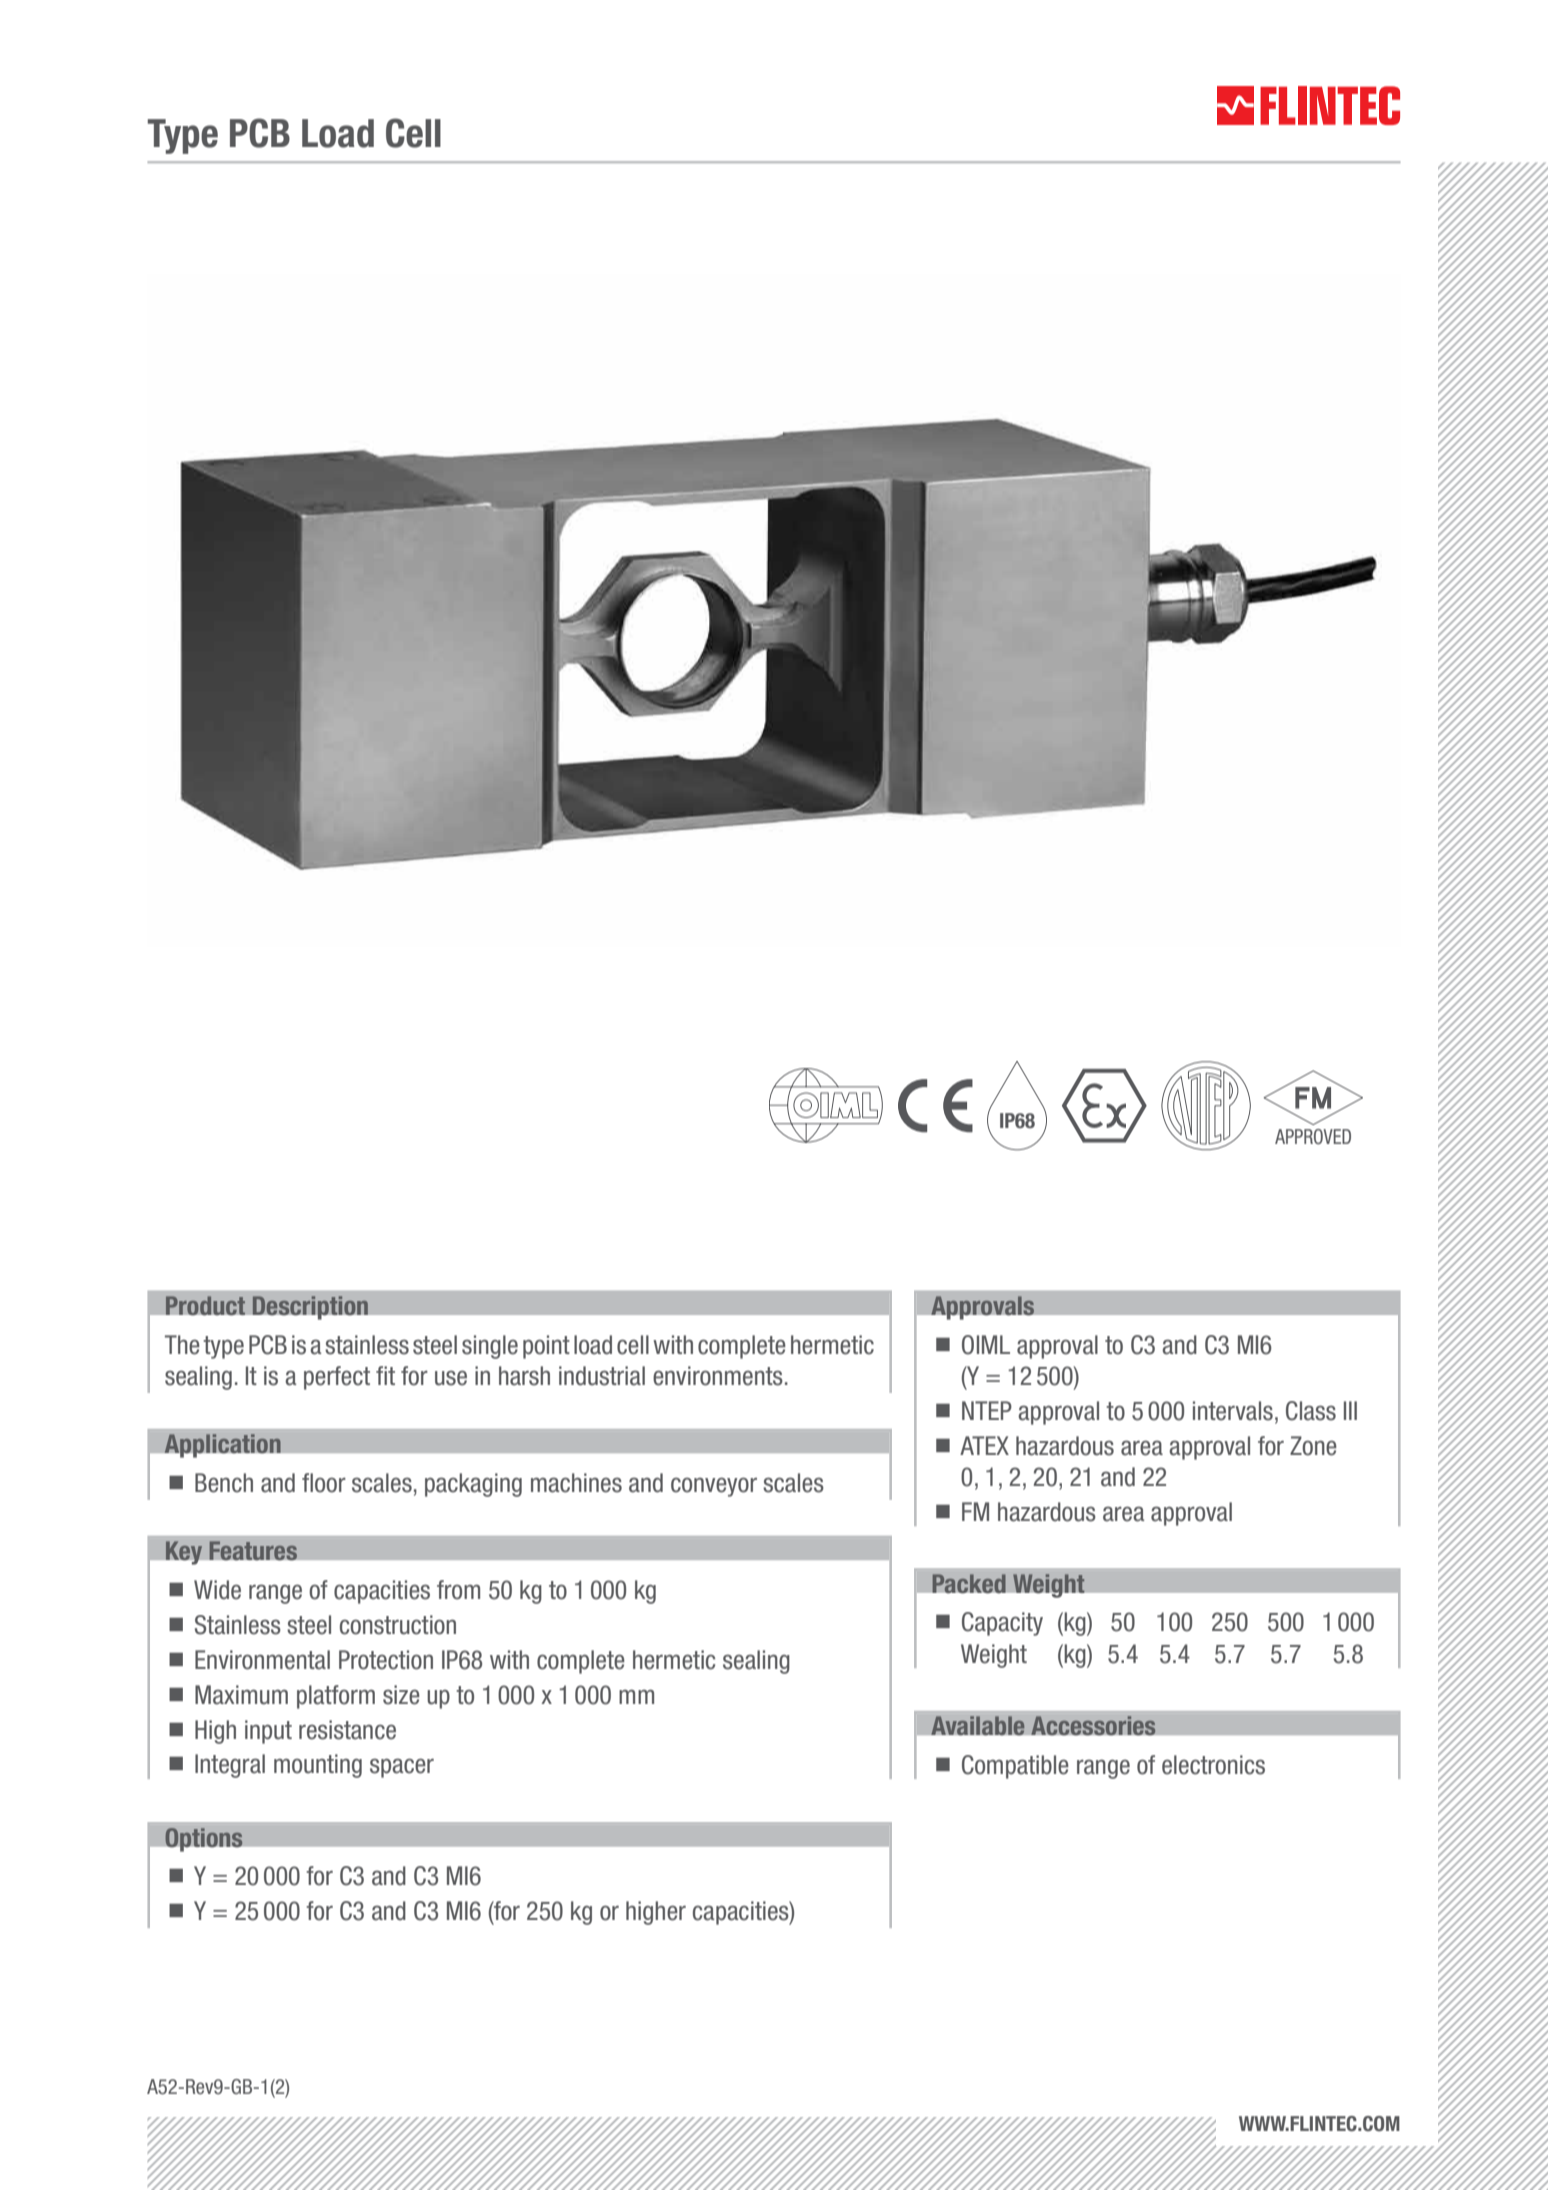 Image resolution: width=1548 pixels, height=2190 pixels. I want to click on Product, so click(205, 1305).
